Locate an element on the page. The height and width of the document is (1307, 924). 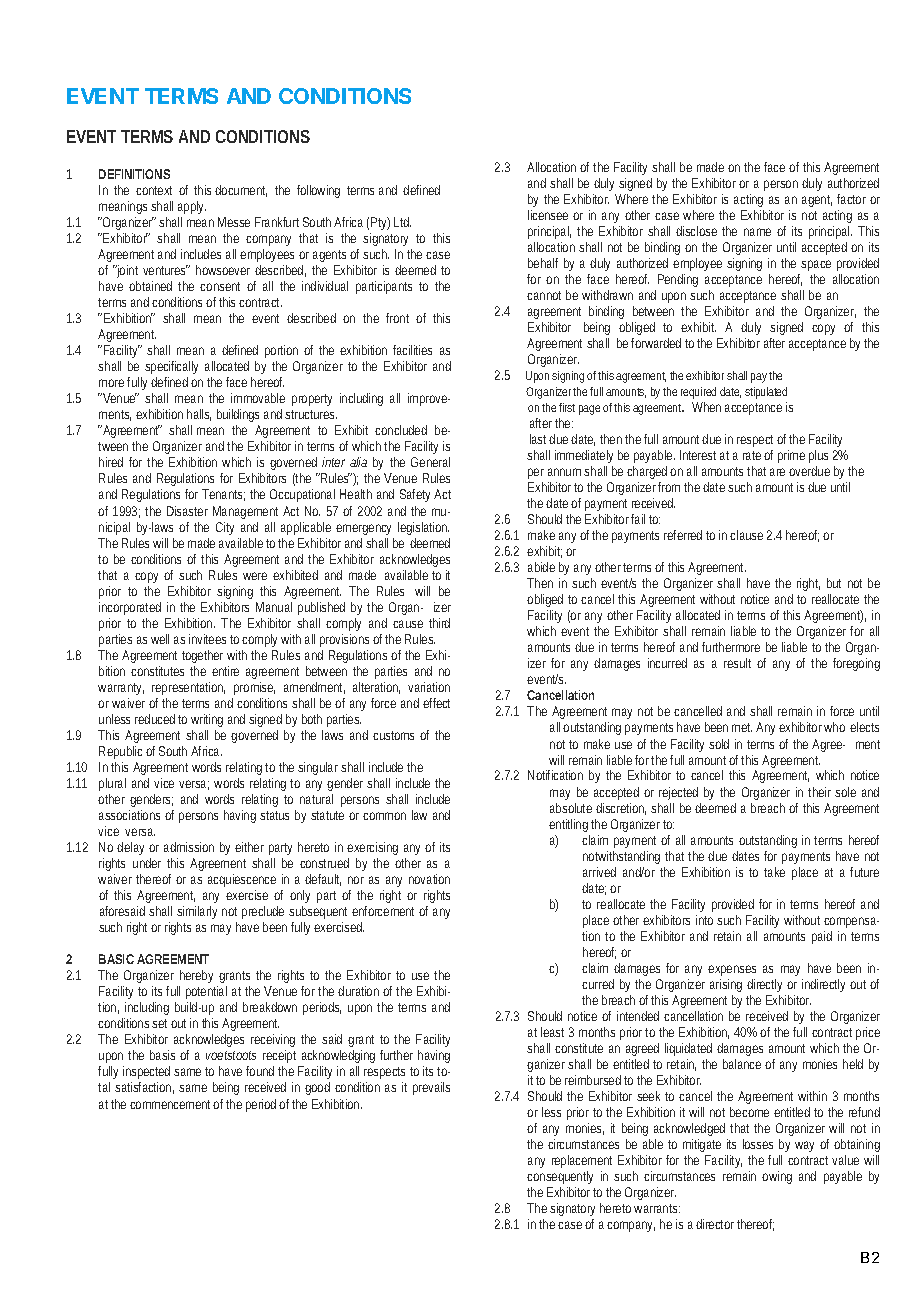
licensee is located at coordinates (548, 215).
